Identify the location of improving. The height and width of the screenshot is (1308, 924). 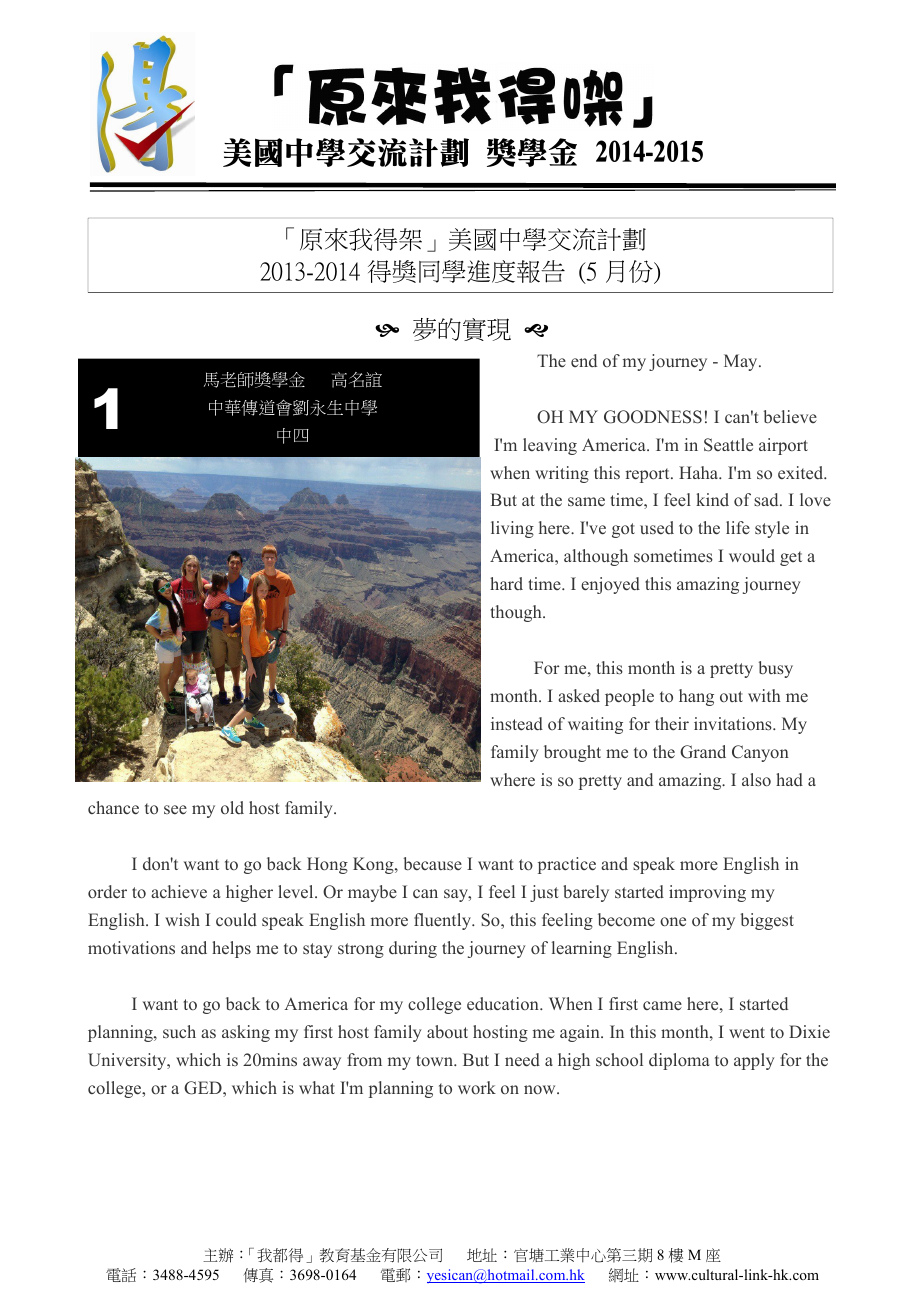
(707, 893).
